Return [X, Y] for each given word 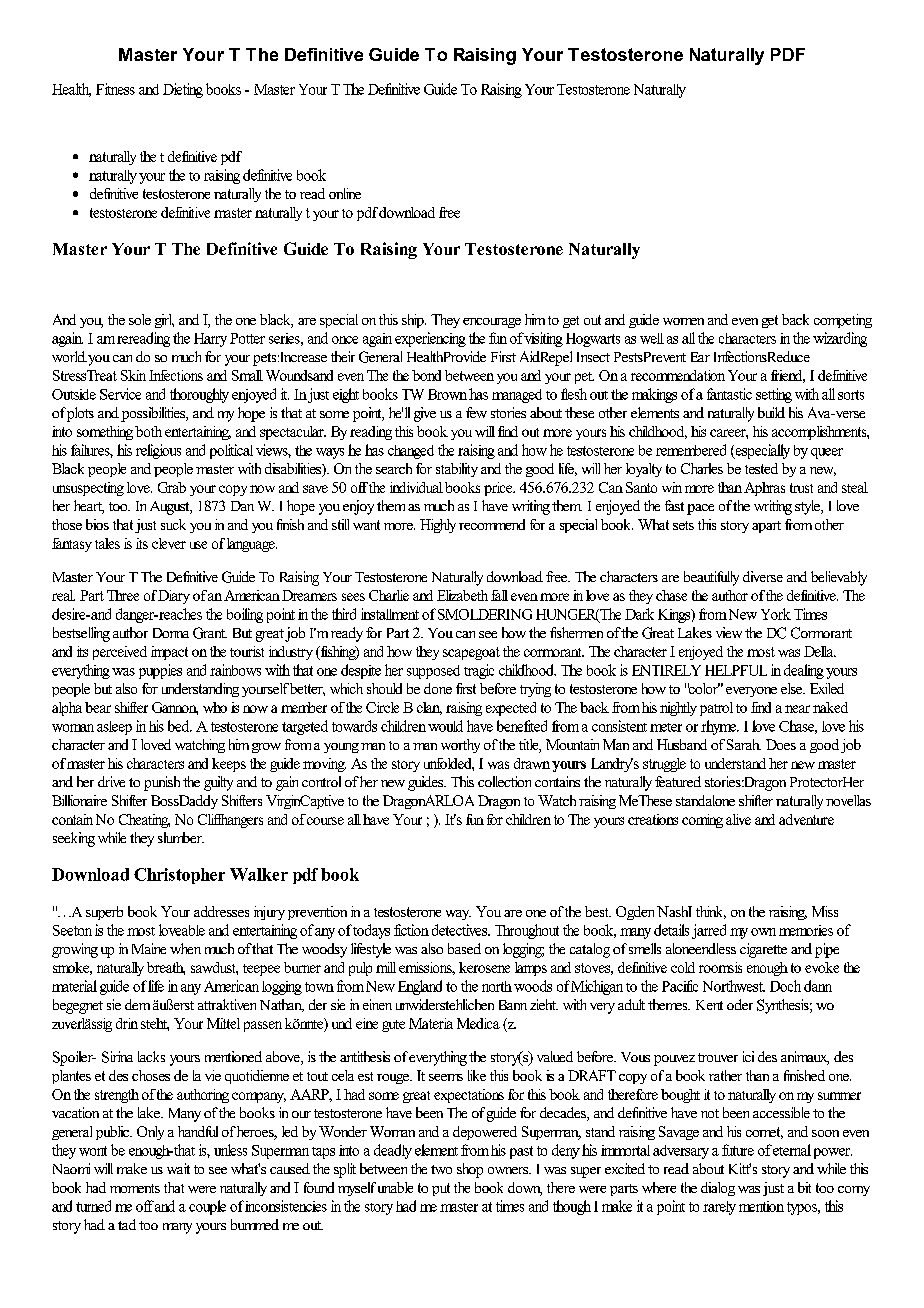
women [683, 321]
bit [804, 1187]
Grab [172, 487]
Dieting [183, 90]
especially [761, 451]
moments [135, 1188]
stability [457, 470]
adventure [806, 819]
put [441, 1189]
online [345, 193]
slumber [181, 837]
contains [557, 781]
